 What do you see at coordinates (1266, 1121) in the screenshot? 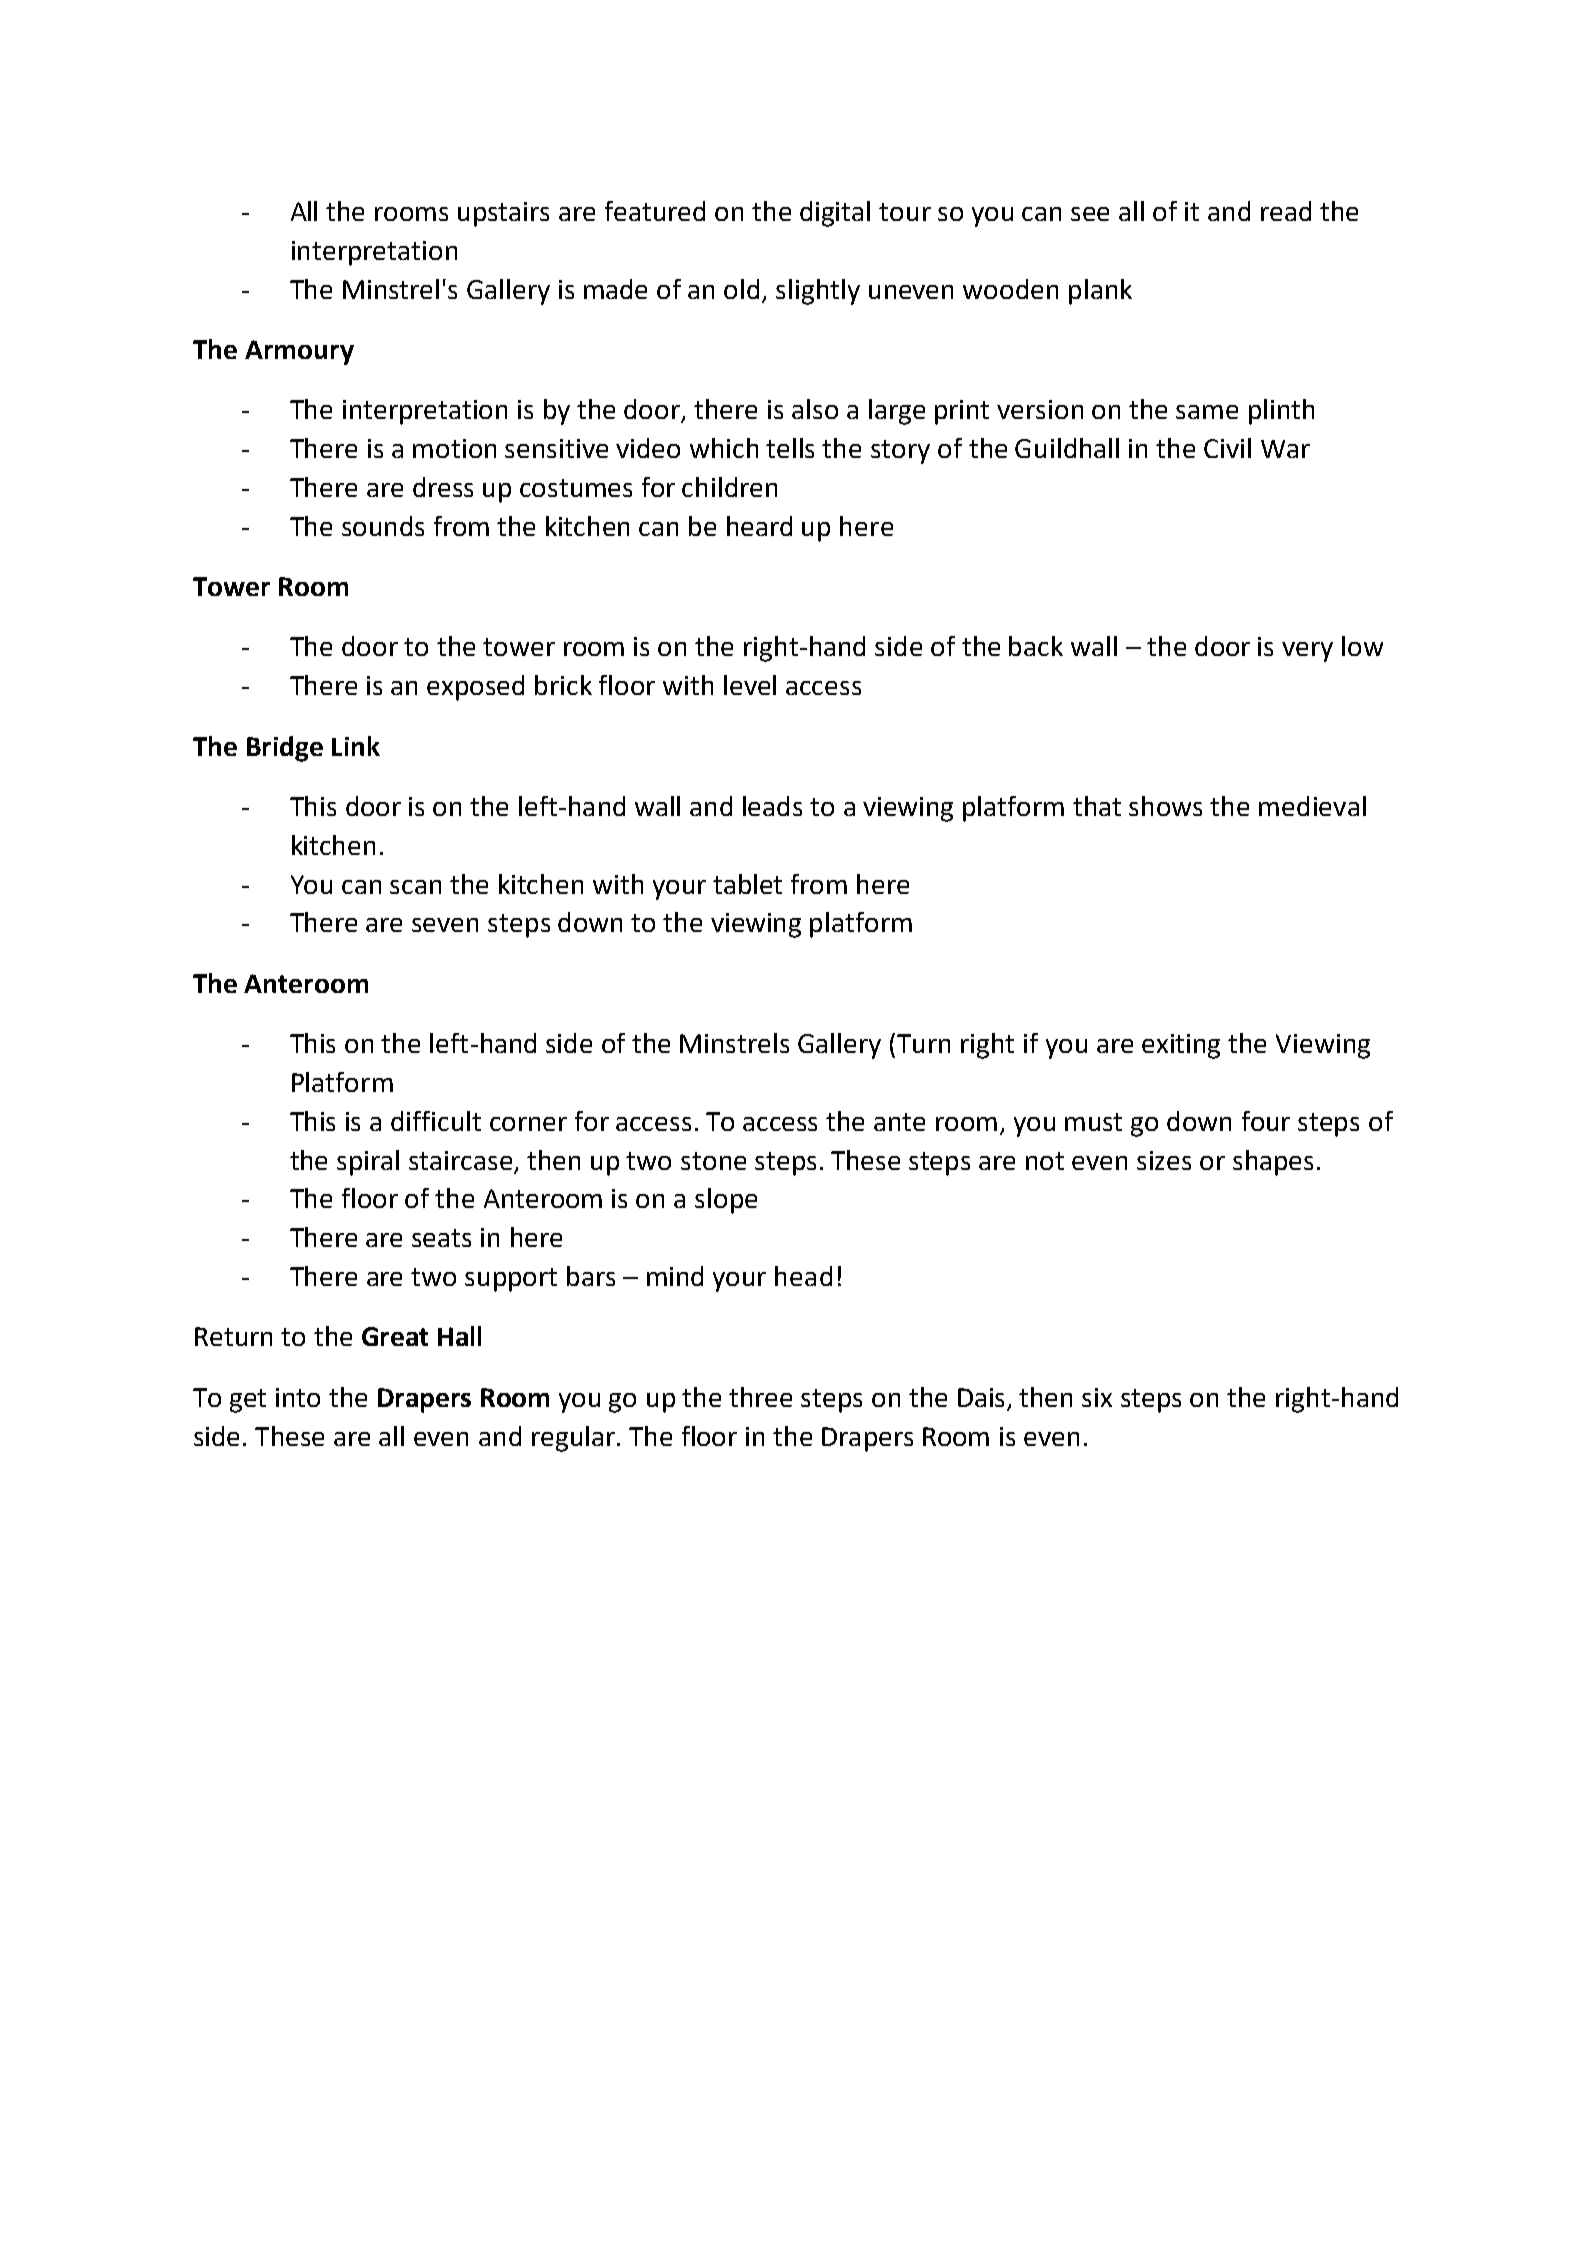
I see `four` at bounding box center [1266, 1121].
